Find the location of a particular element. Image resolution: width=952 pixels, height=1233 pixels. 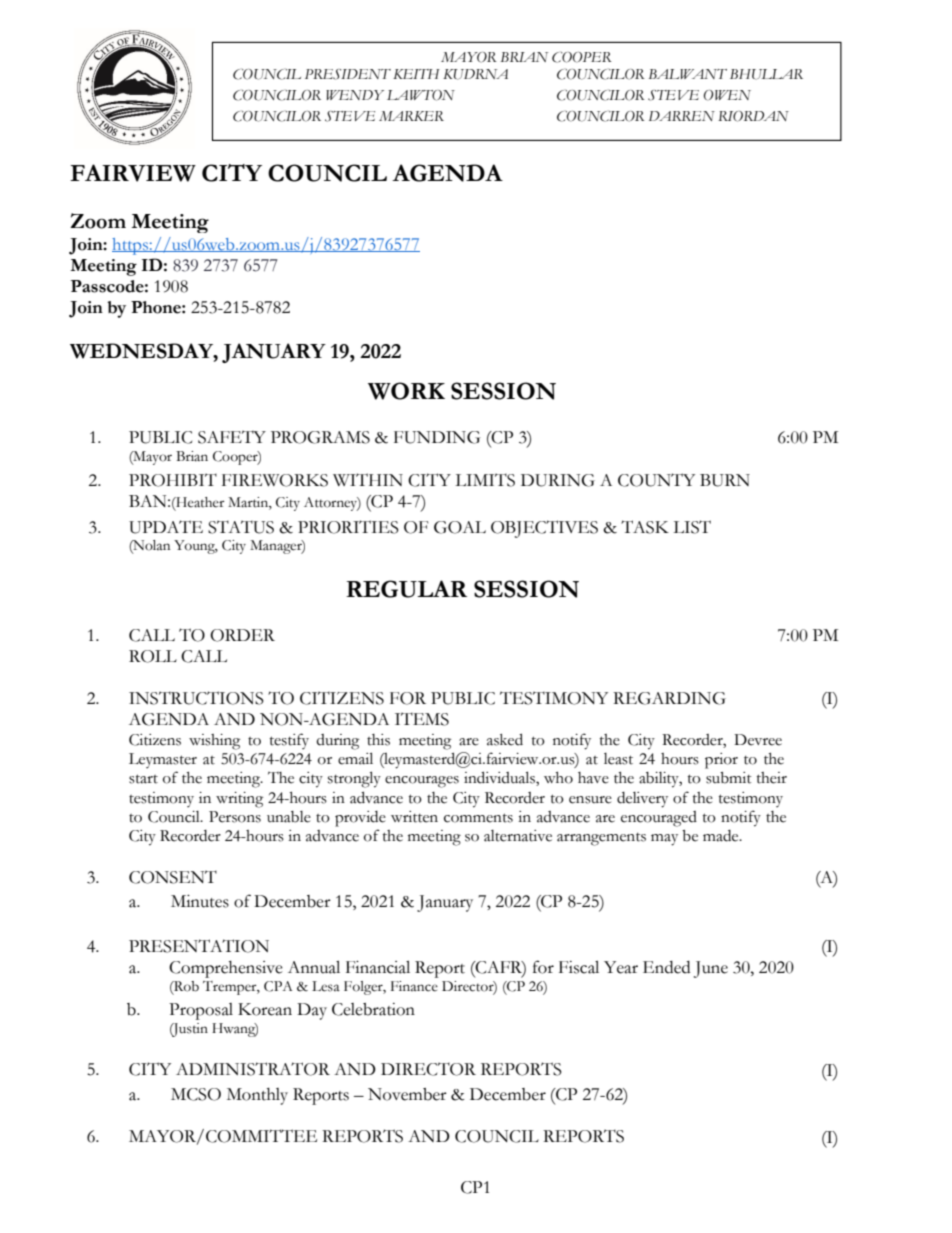

DARREN is located at coordinates (682, 116).
